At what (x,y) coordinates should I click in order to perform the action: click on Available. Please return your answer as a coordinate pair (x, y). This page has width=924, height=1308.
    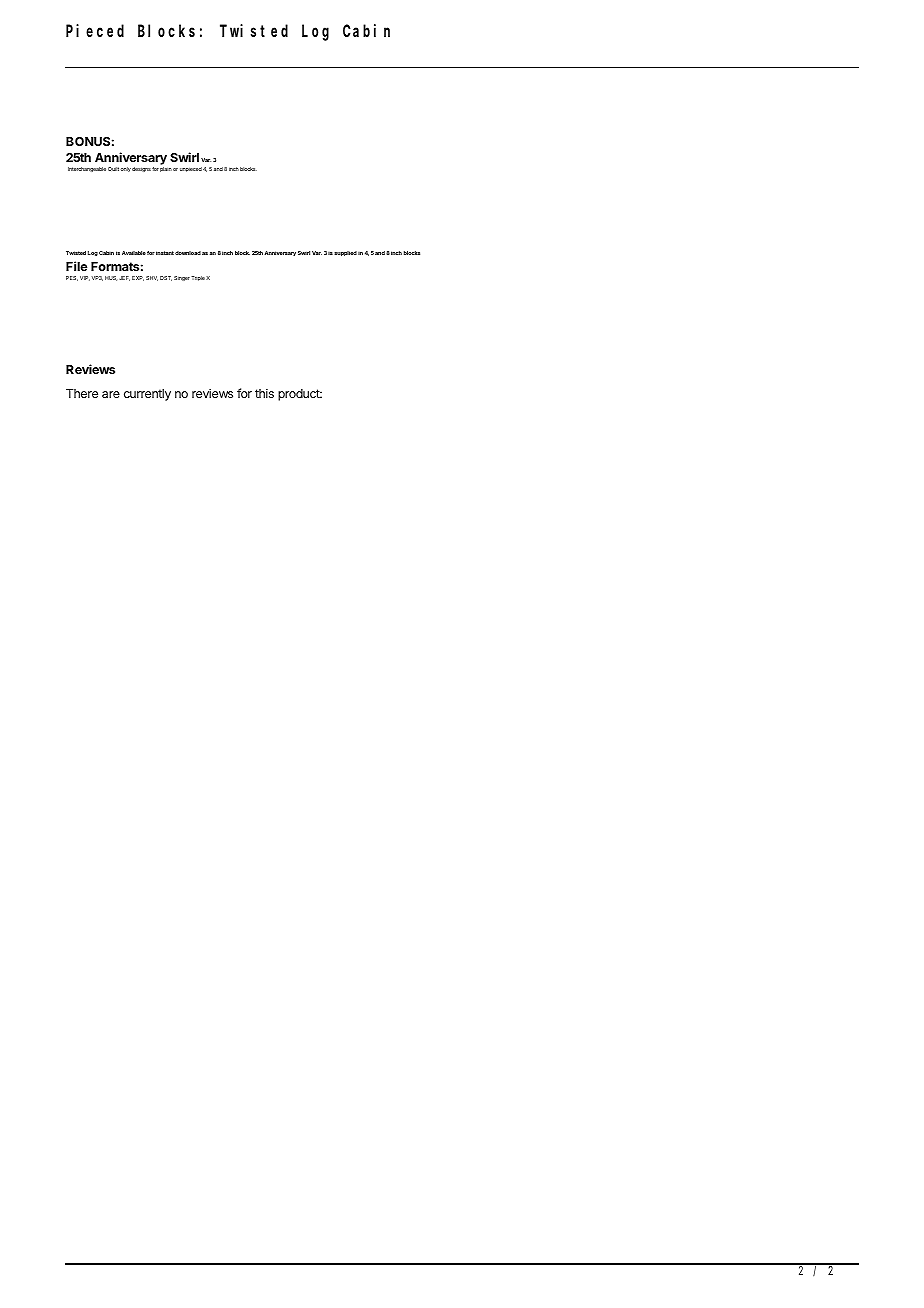
    Looking at the image, I should click on (134, 253).
